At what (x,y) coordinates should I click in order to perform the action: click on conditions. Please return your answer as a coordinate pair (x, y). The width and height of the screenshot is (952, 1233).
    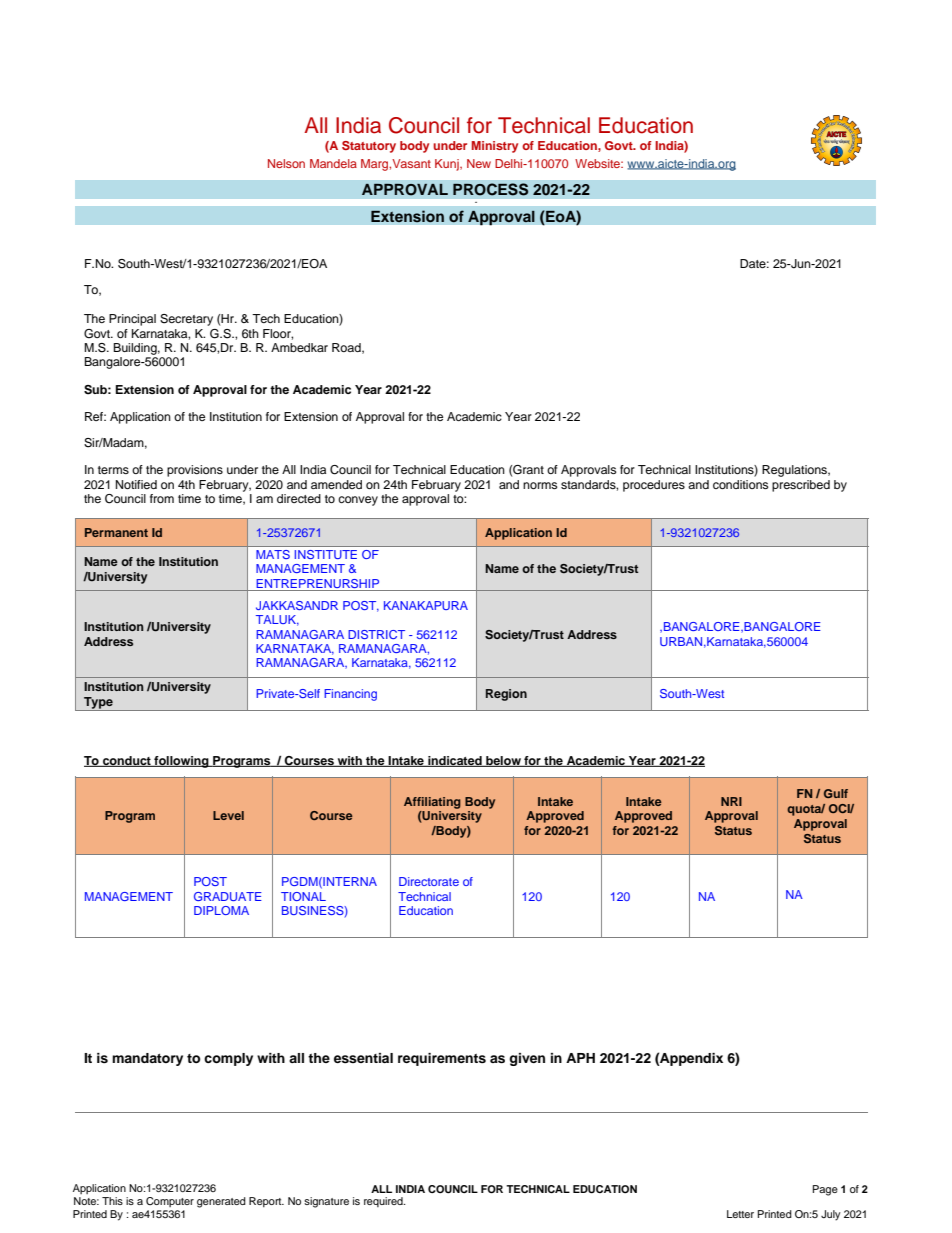
    Looking at the image, I should click on (740, 484).
